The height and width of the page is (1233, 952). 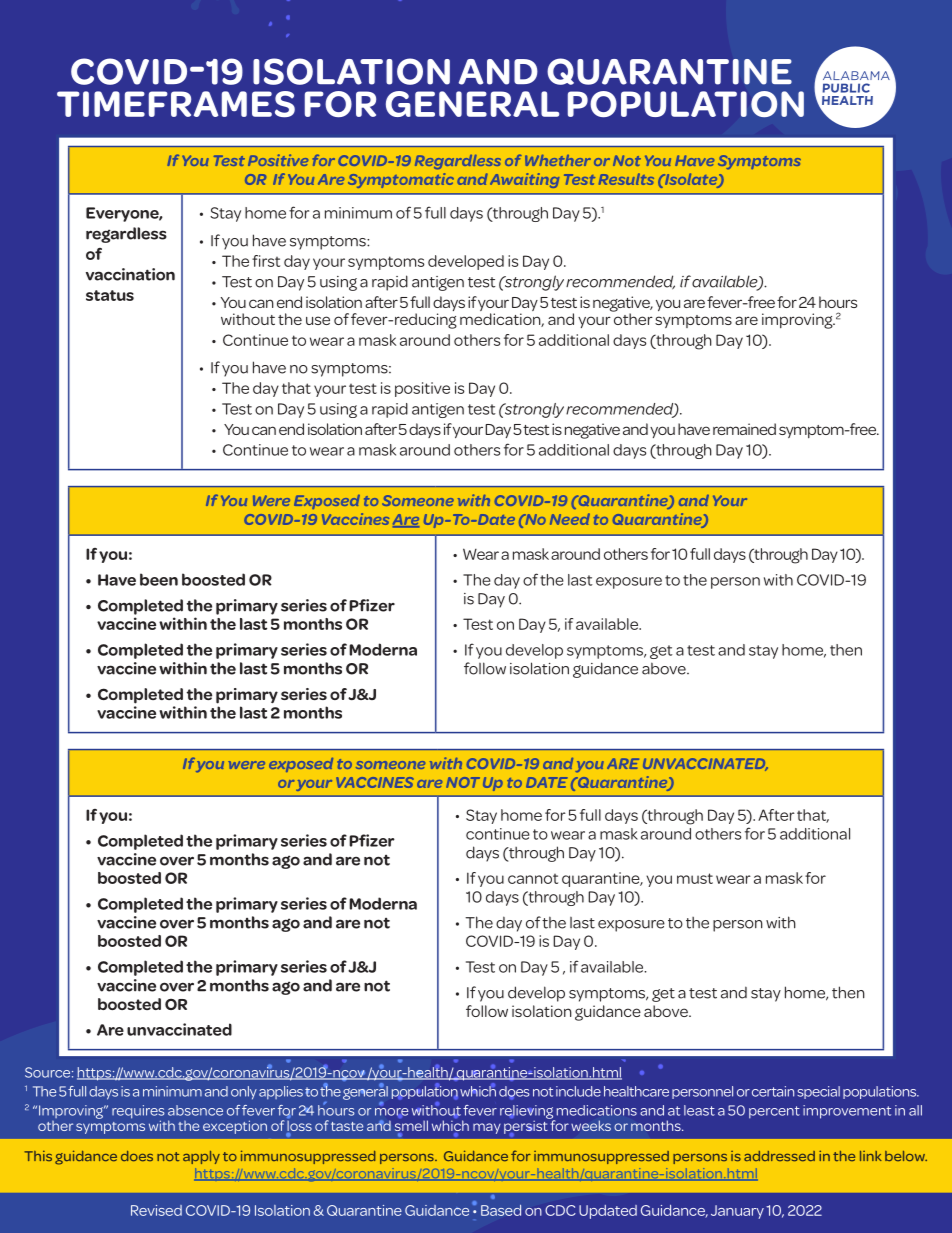 What do you see at coordinates (501, 1210) in the page?
I see `Based` at bounding box center [501, 1210].
